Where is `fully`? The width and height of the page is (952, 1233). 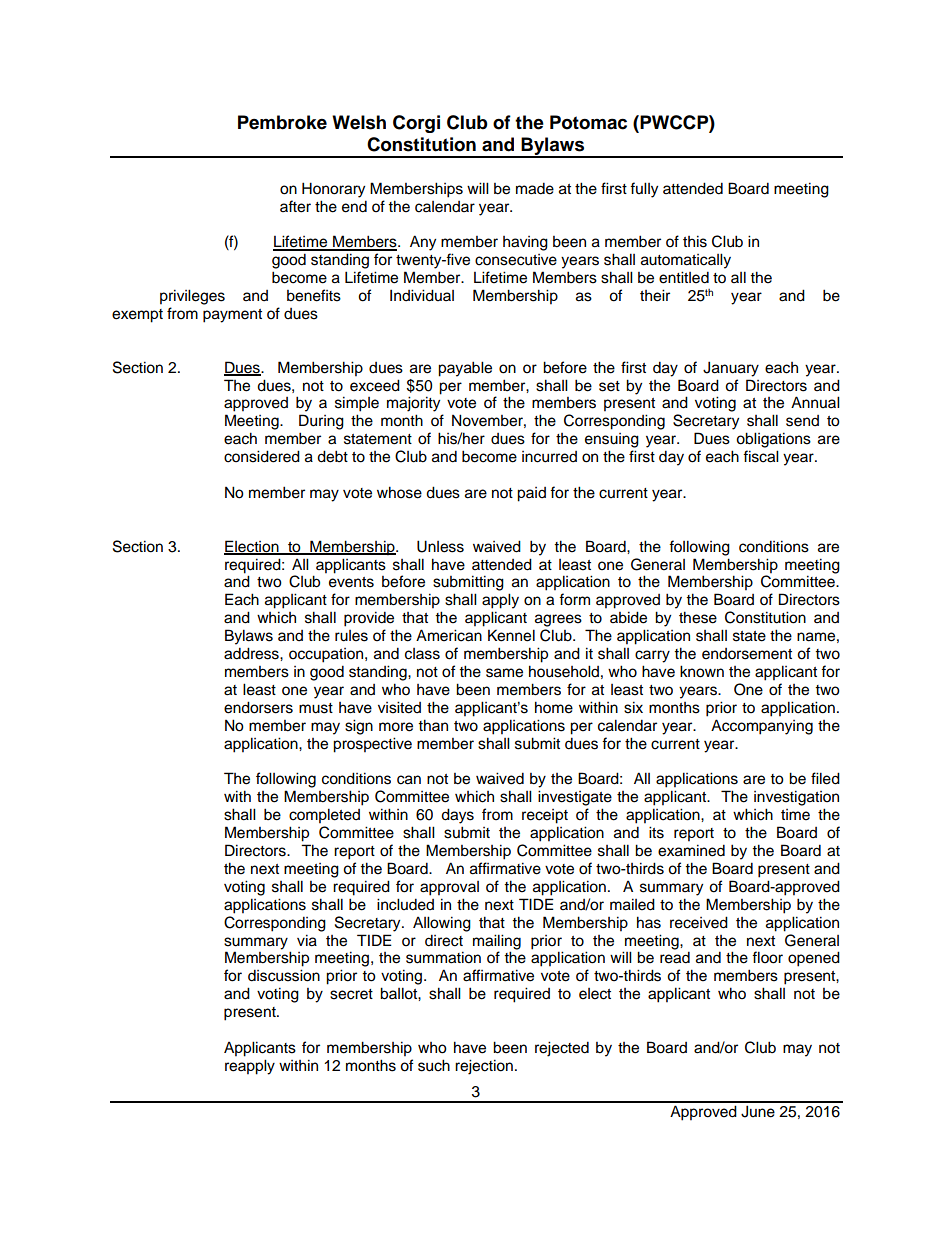 fully is located at coordinates (644, 190).
